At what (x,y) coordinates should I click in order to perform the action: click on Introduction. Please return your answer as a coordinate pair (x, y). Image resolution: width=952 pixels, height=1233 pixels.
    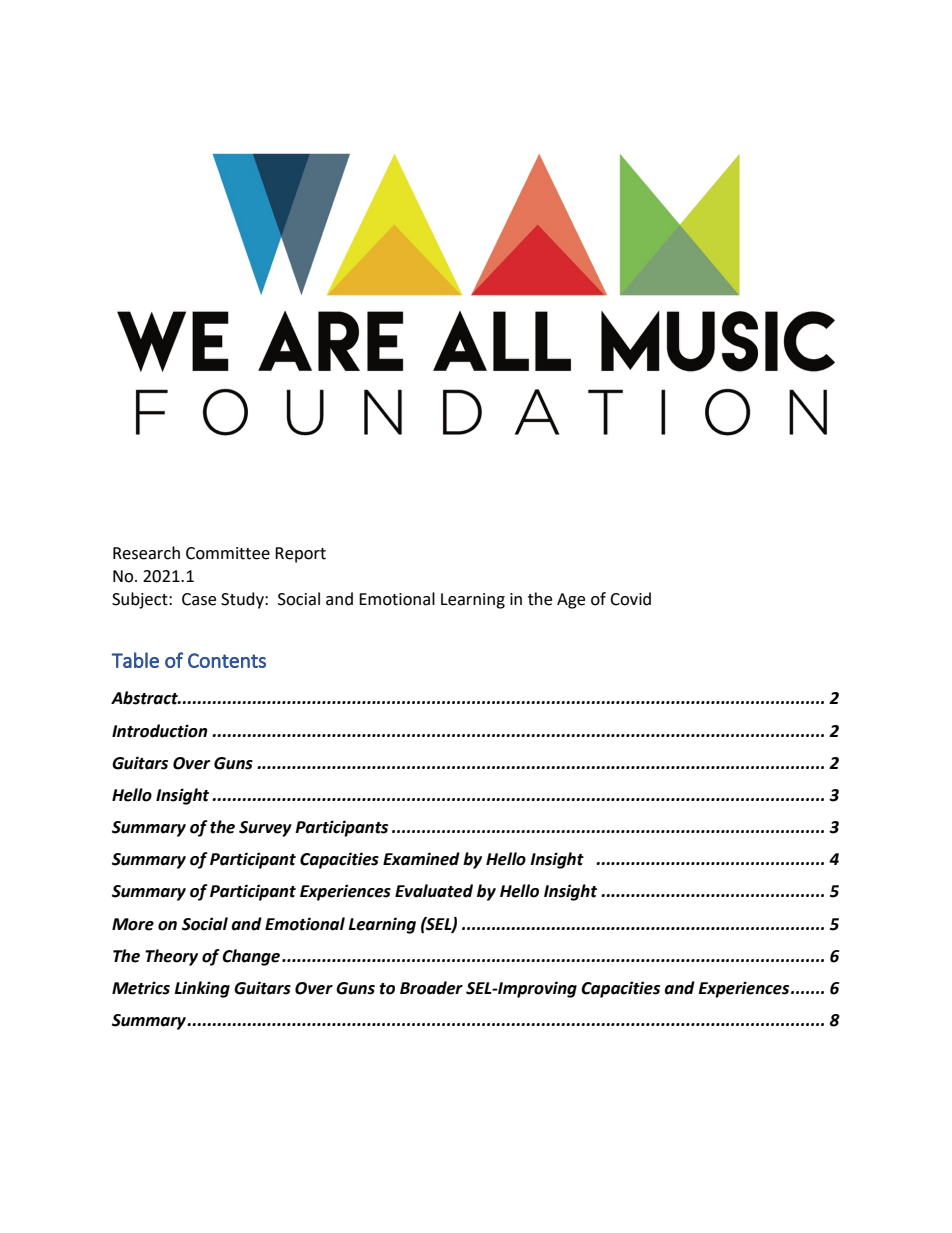
    Looking at the image, I should click on (160, 731).
